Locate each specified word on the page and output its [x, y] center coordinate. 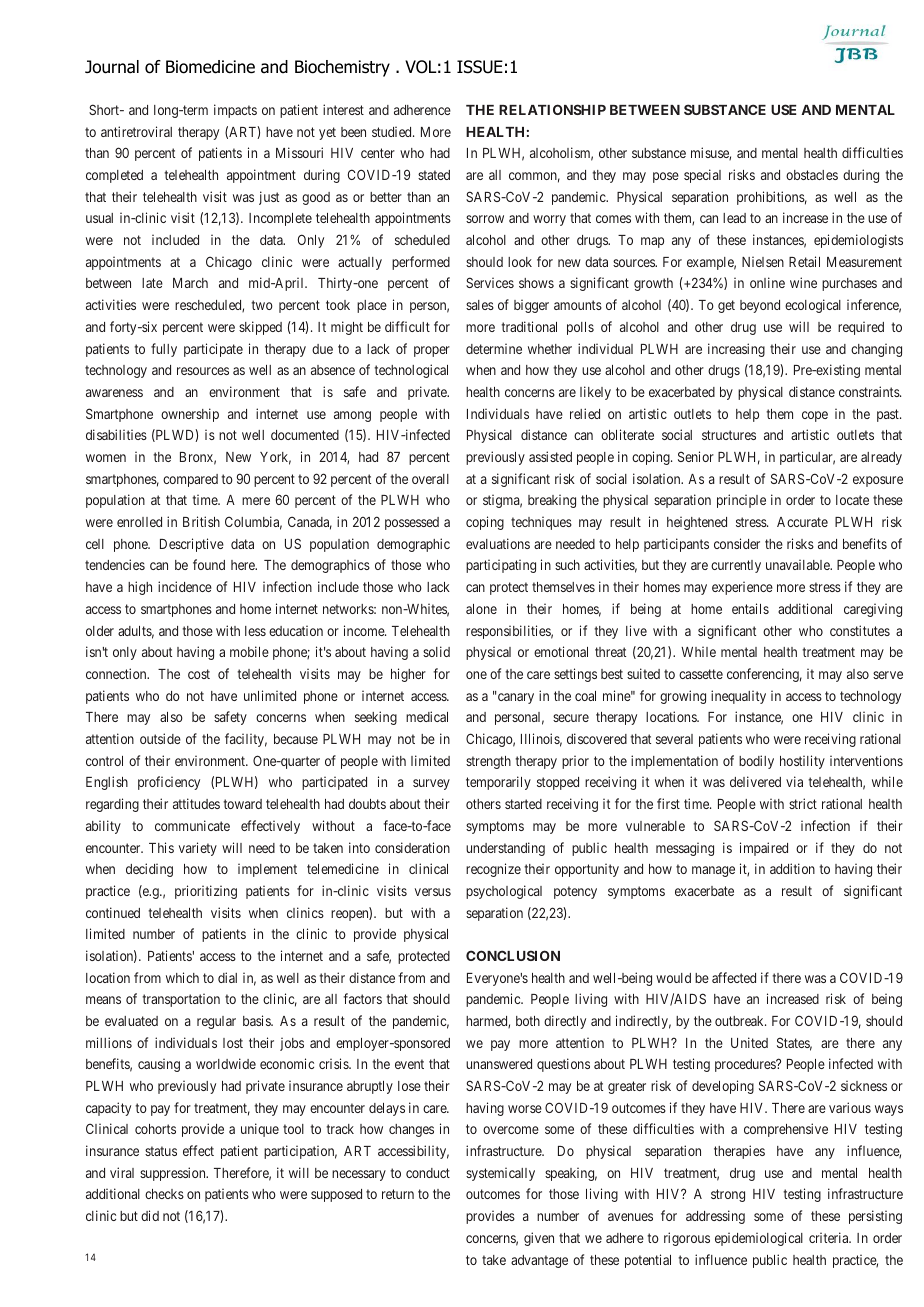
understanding [505, 849]
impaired [764, 849]
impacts [235, 111]
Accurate [802, 522]
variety [198, 849]
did [150, 1215]
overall [430, 479]
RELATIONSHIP [552, 109]
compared [190, 480]
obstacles [812, 175]
